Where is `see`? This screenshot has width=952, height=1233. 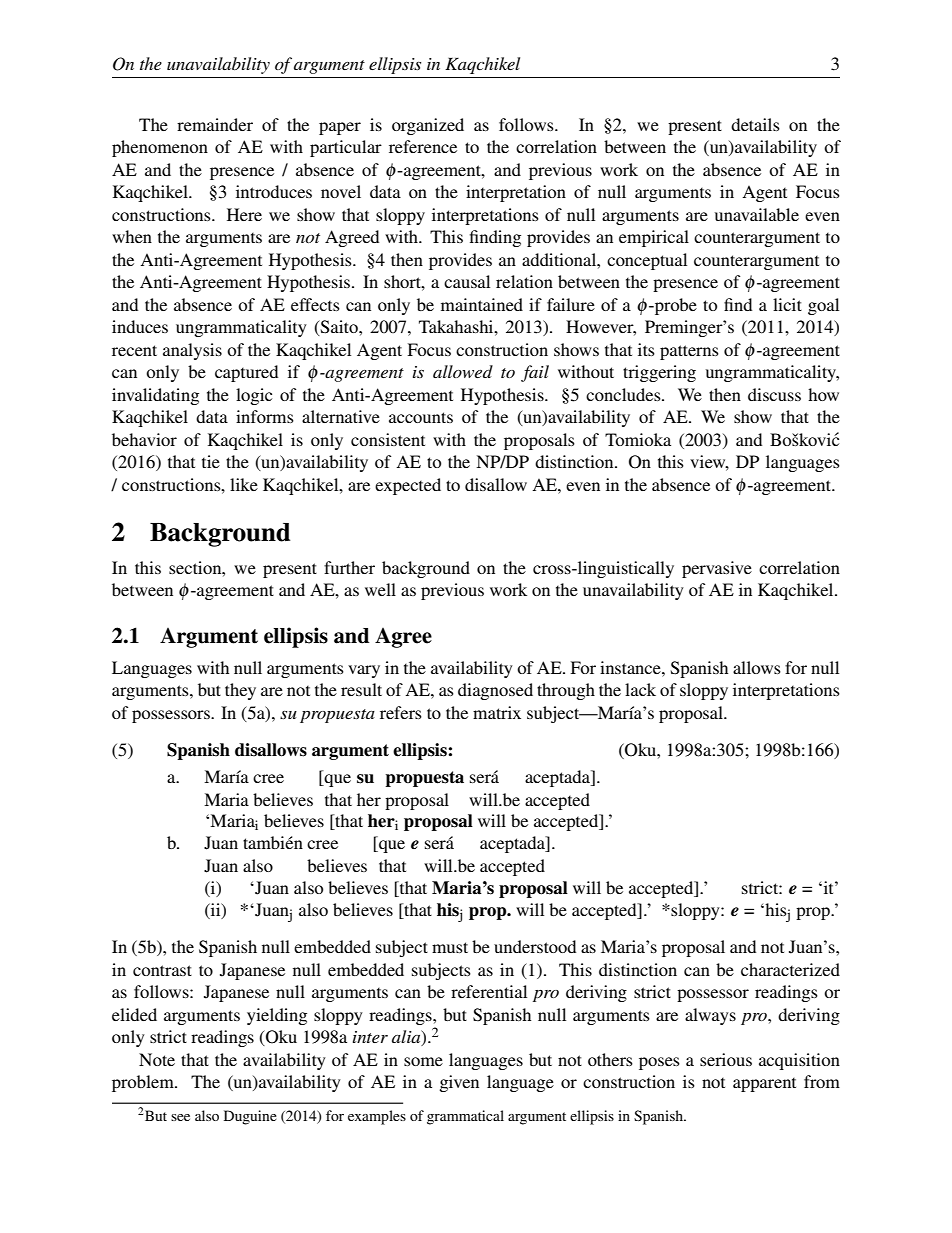 see is located at coordinates (180, 1117).
